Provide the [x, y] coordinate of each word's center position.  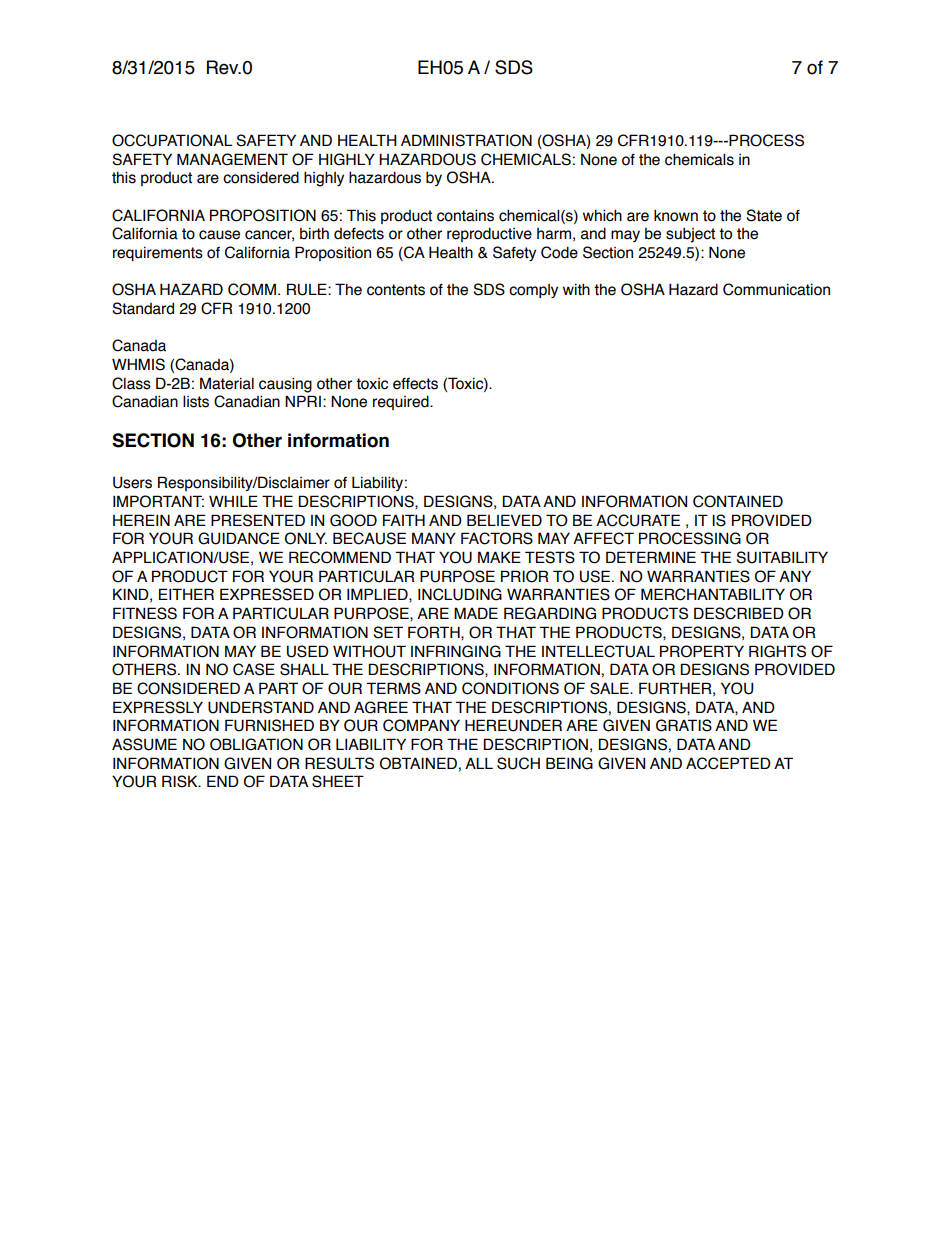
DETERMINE [651, 557]
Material [227, 383]
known [676, 216]
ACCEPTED [728, 763]
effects [415, 384]
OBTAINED [418, 763]
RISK [181, 781]
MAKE [499, 557]
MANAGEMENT [232, 159]
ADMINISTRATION [466, 140]
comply [533, 291]
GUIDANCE [239, 538]
